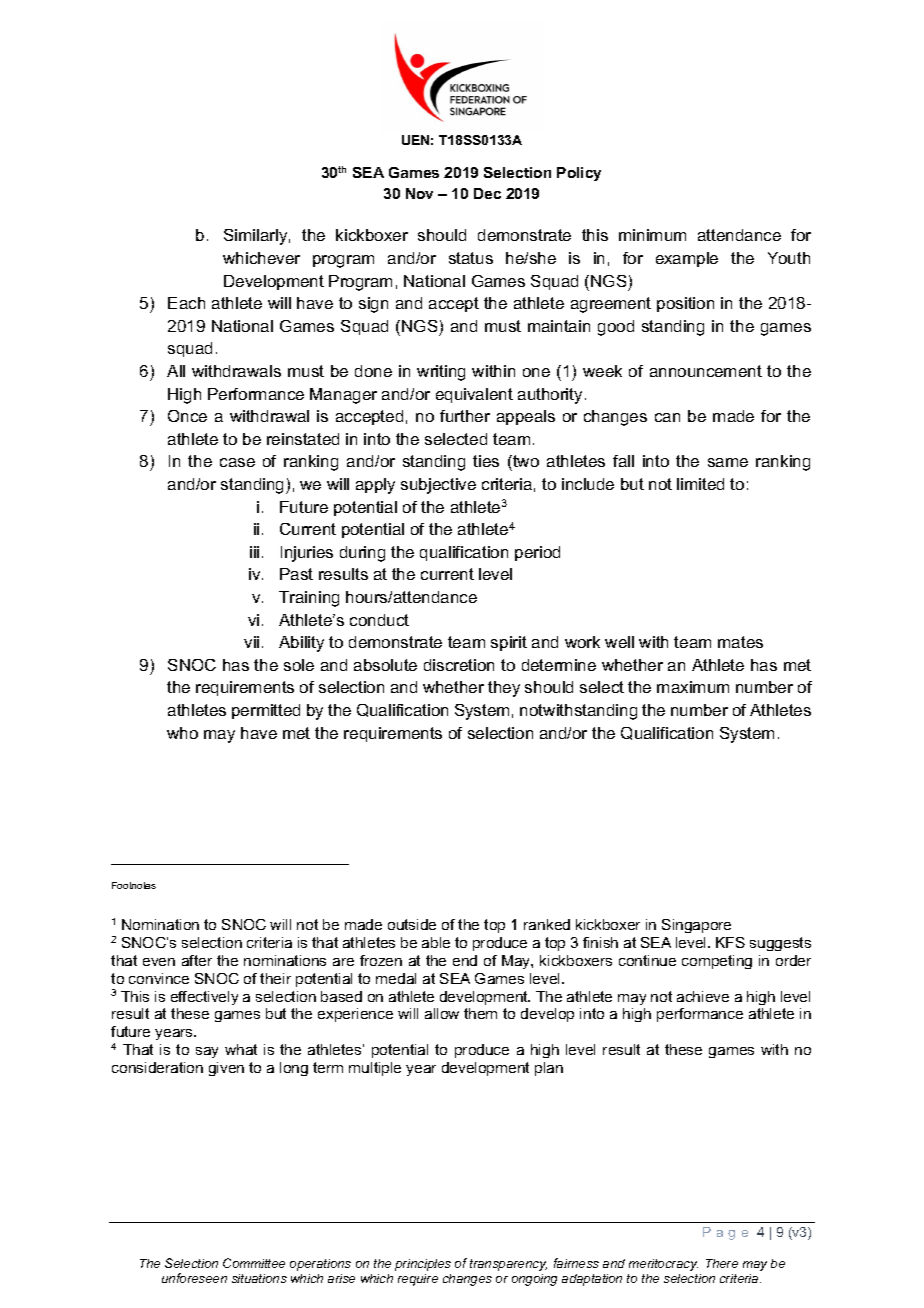  What do you see at coordinates (487, 193) in the screenshot?
I see `Dec` at bounding box center [487, 193].
